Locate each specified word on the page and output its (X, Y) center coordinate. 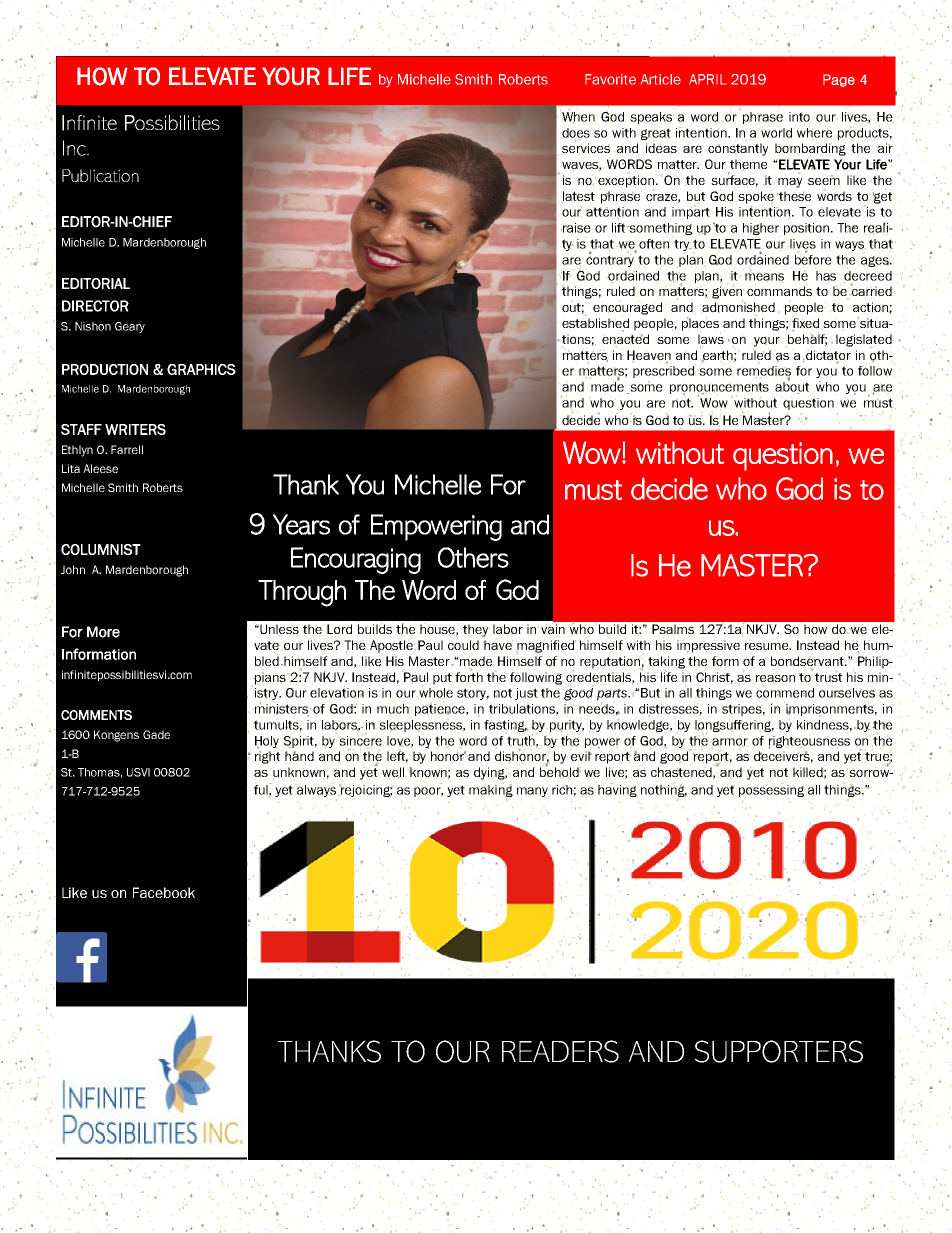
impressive (708, 647)
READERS (560, 1051)
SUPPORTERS (779, 1051)
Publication (100, 175)
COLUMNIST (101, 549)
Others (473, 557)
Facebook (164, 892)
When (579, 117)
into (799, 117)
